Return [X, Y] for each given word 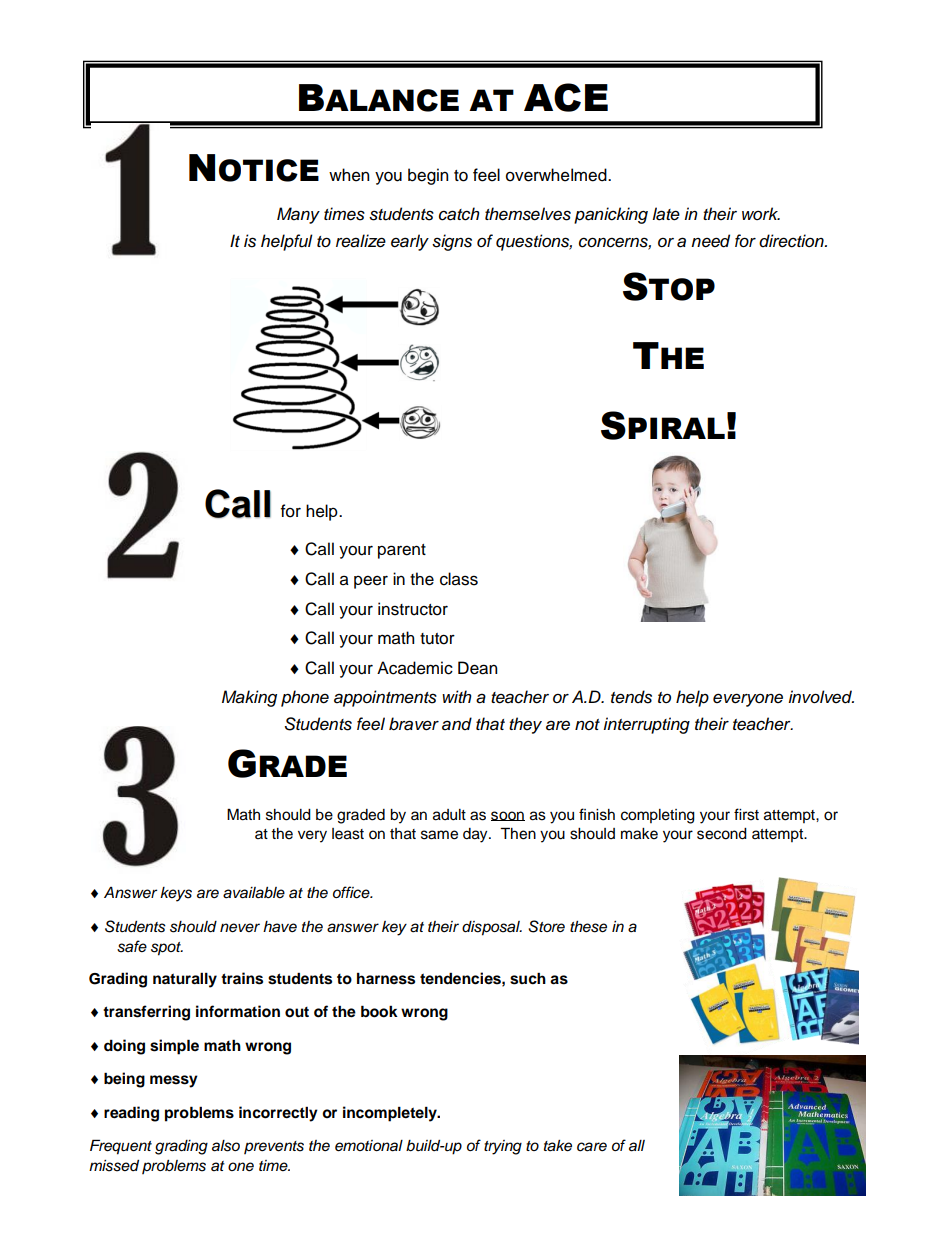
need [710, 241]
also [226, 1146]
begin [428, 176]
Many [298, 215]
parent [402, 551]
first [746, 814]
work [761, 213]
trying [503, 1147]
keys [176, 894]
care [592, 1147]
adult [449, 815]
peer [371, 582]
